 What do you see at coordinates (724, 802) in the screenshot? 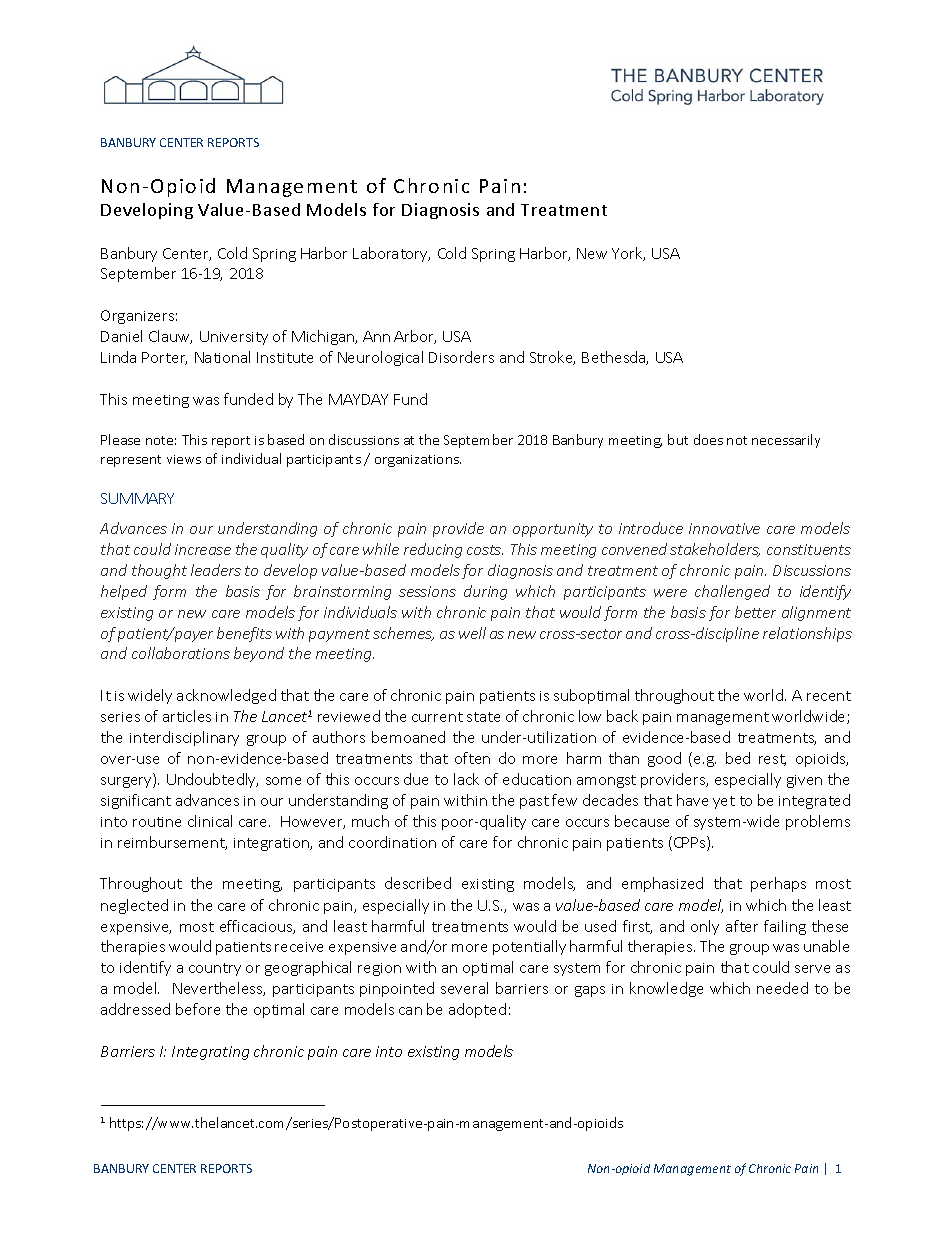
I see `yet` at bounding box center [724, 802].
